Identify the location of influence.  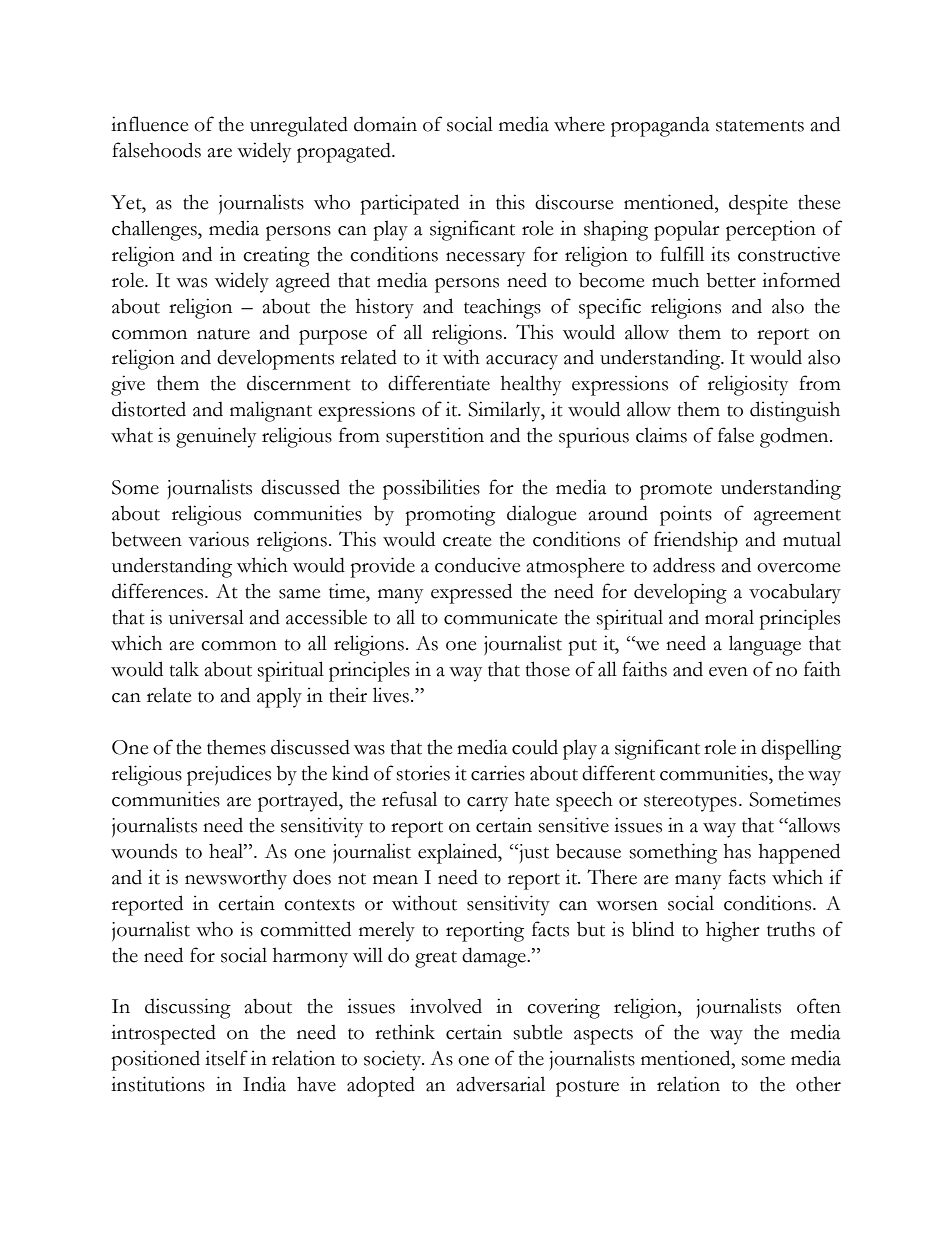
(150, 124).
